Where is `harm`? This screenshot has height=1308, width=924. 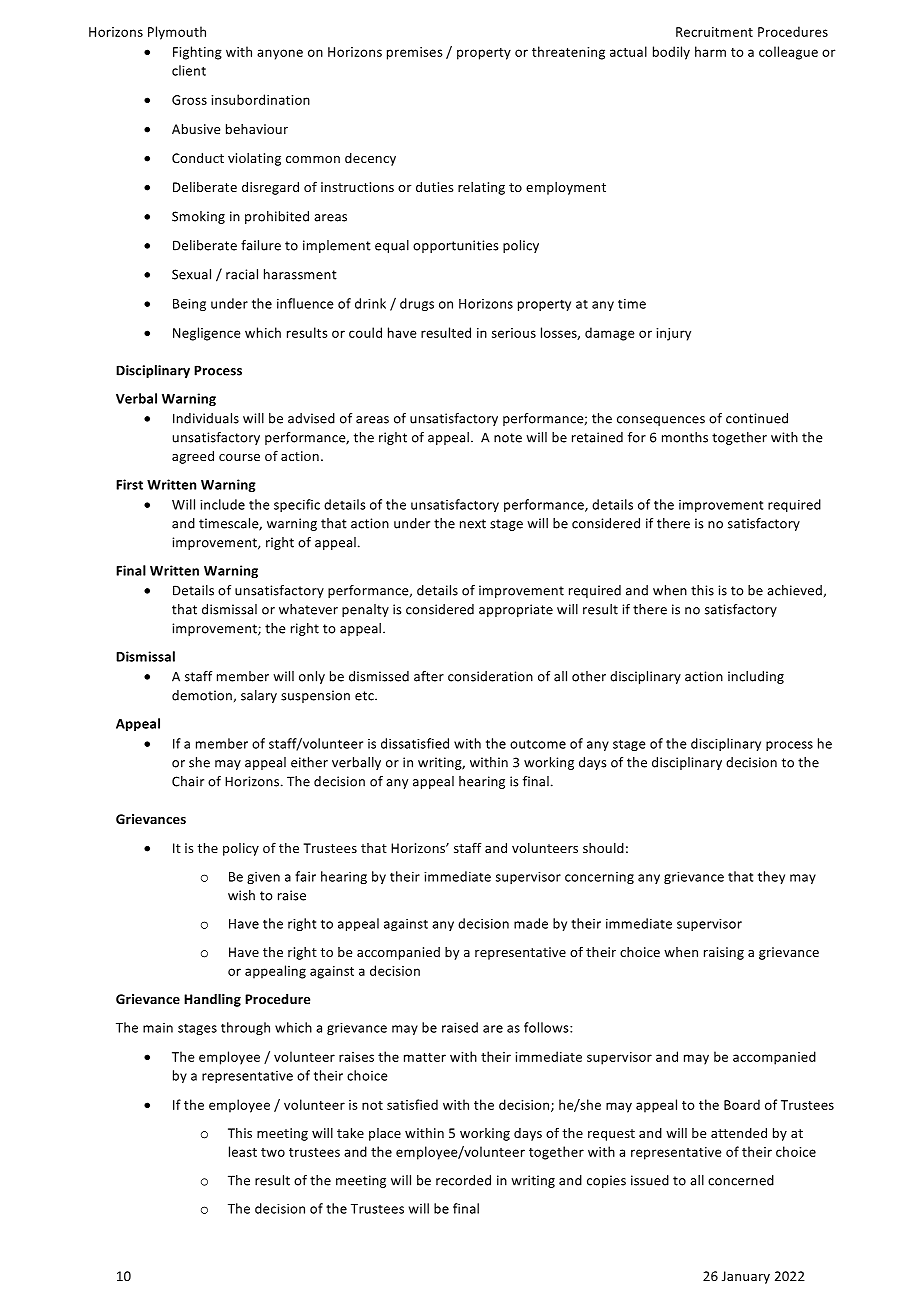
harm is located at coordinates (710, 51).
